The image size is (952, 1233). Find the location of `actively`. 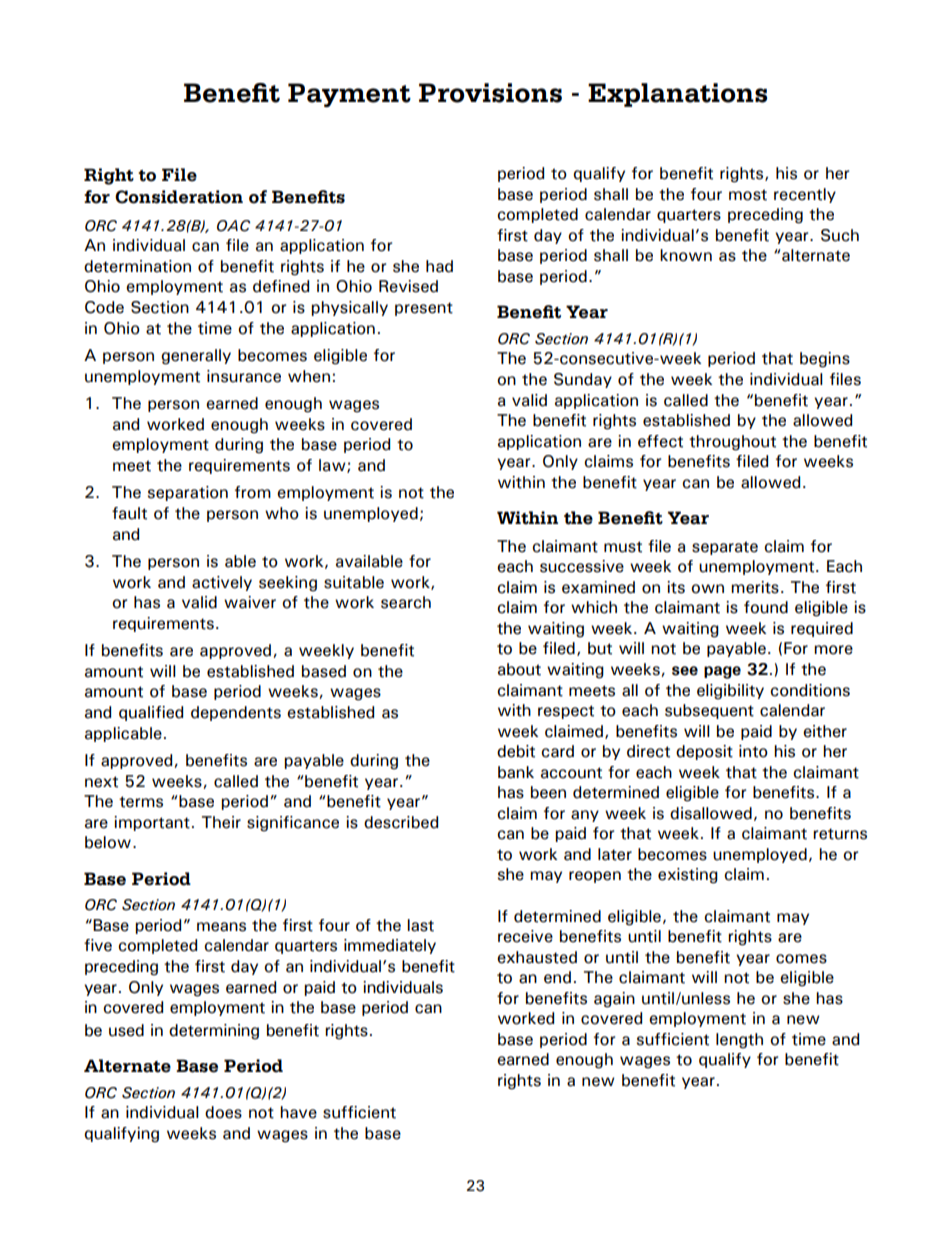

actively is located at coordinates (222, 583).
